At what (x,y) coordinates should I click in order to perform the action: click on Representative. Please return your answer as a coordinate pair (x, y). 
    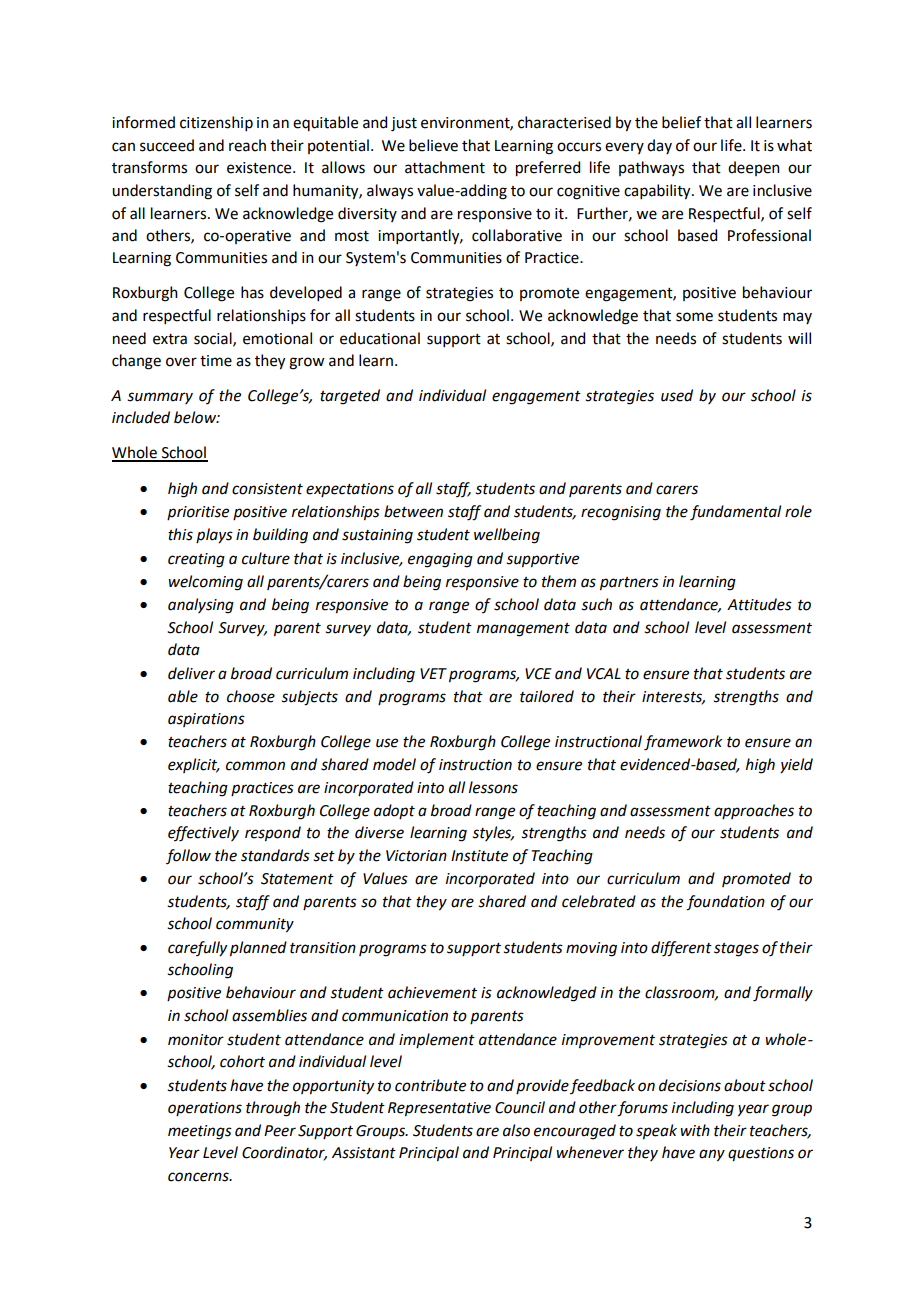
    Looking at the image, I should click on (439, 1109).
